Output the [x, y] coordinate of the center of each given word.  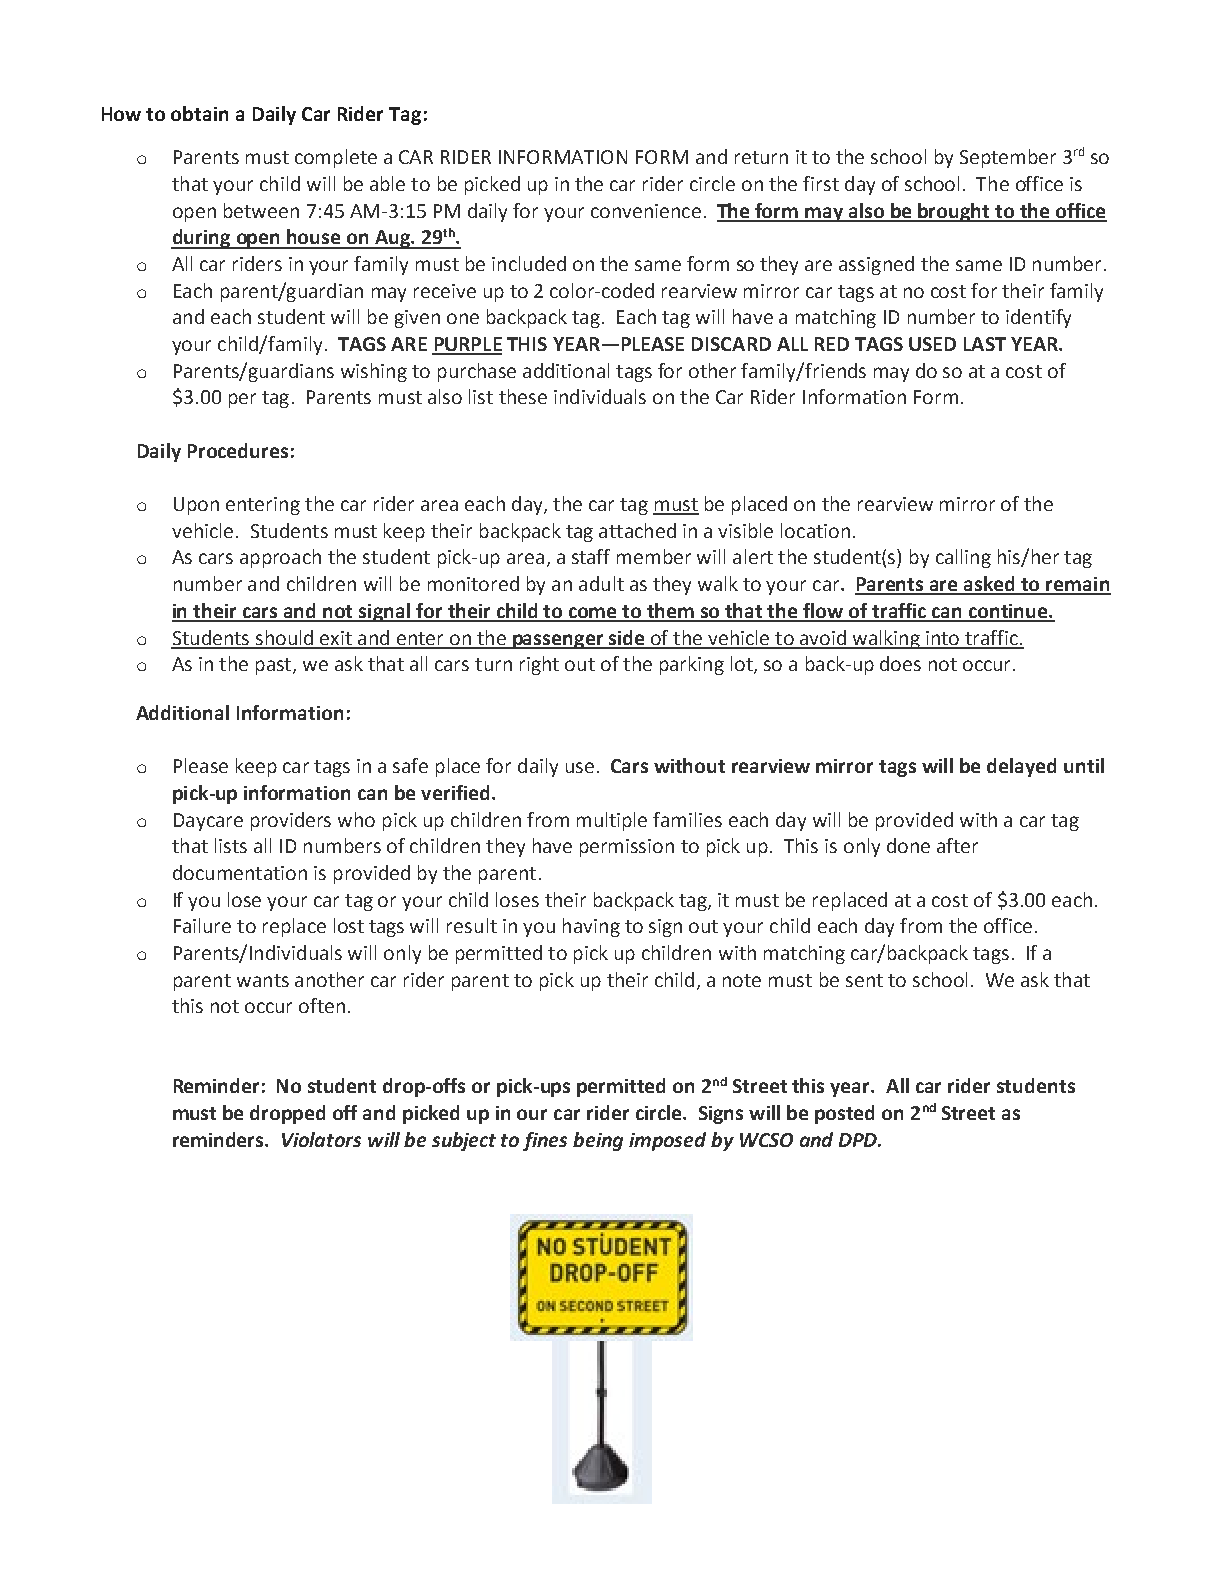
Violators [321, 1139]
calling [963, 558]
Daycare [208, 822]
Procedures [238, 450]
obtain [199, 113]
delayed [1021, 767]
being [598, 1141]
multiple [612, 821]
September [1008, 158]
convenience [646, 211]
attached [637, 530]
